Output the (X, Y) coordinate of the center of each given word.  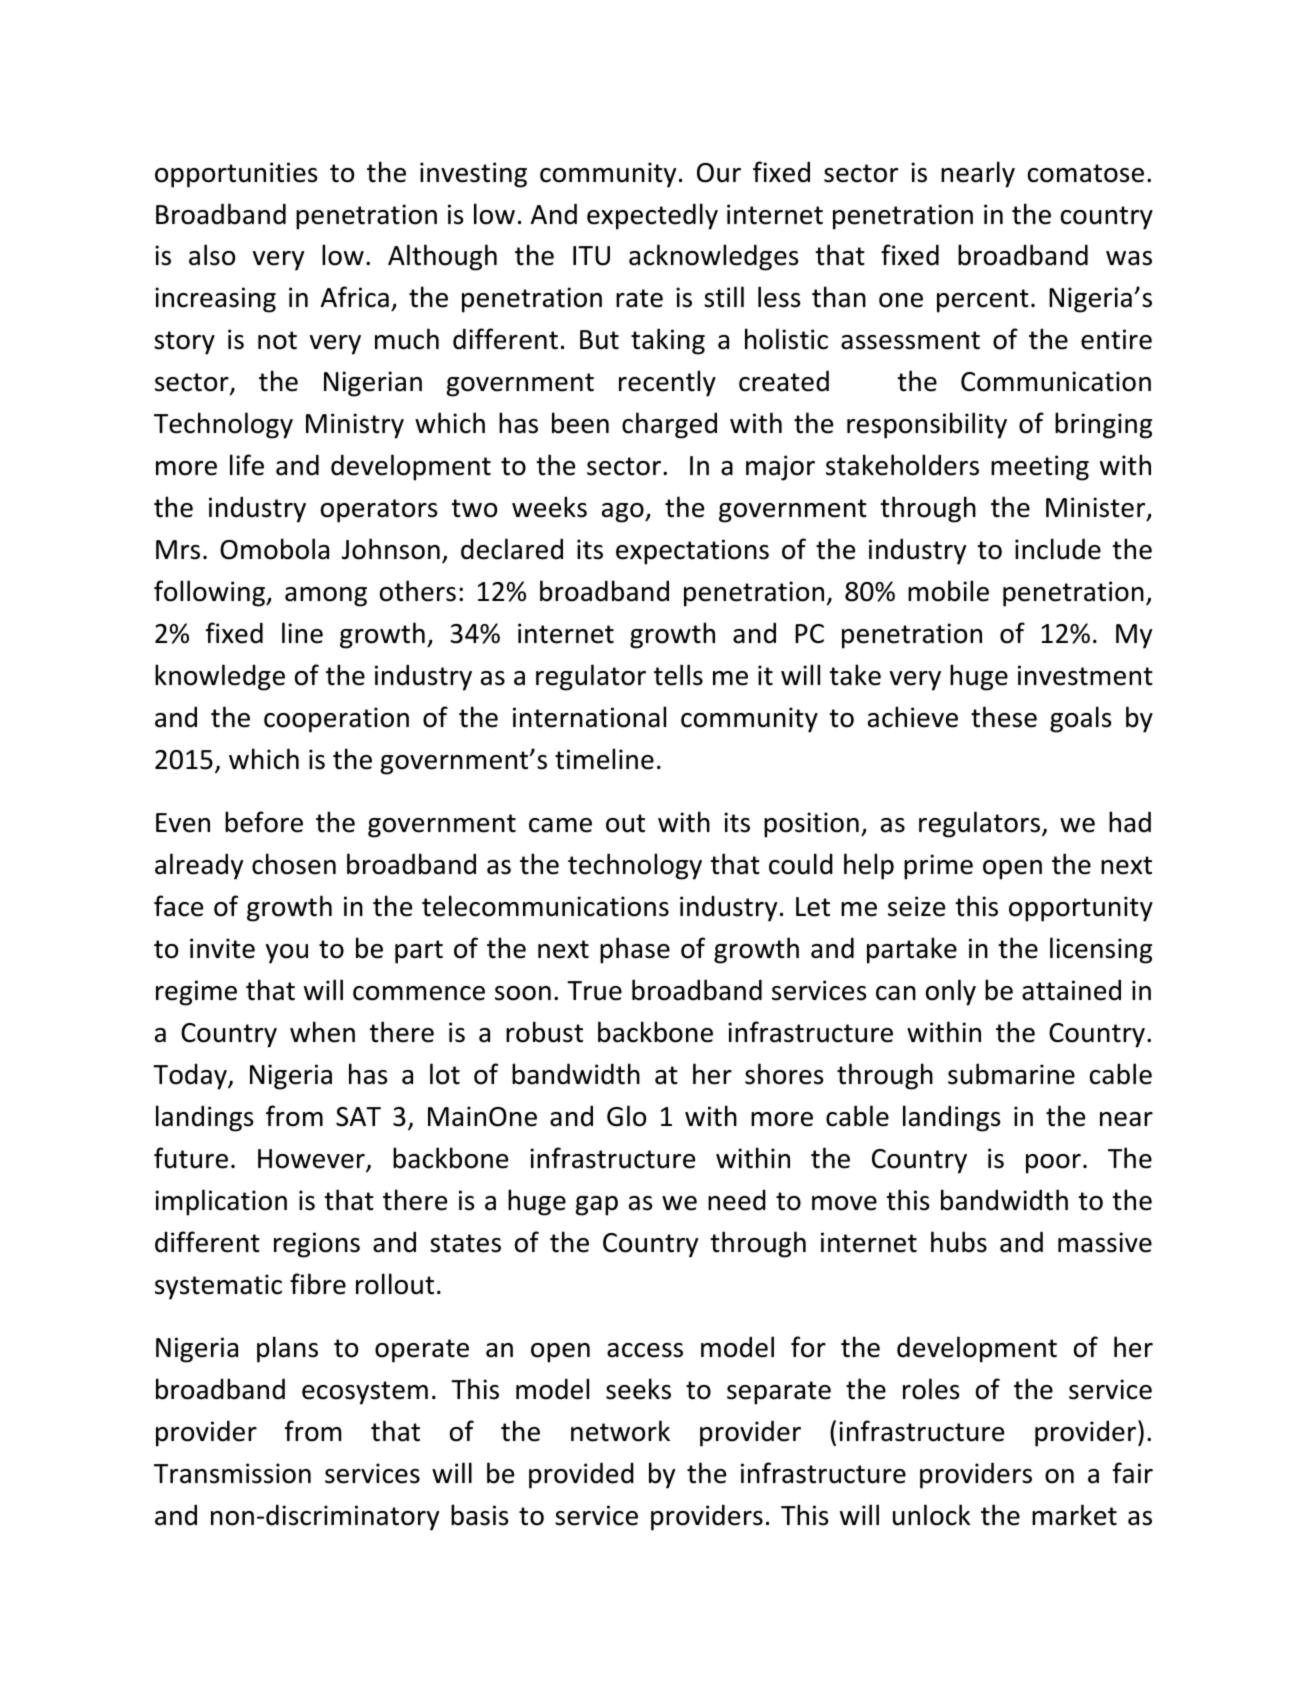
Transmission (232, 1473)
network (620, 1431)
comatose (1086, 173)
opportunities (236, 175)
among (326, 597)
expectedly (652, 216)
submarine (1011, 1074)
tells (678, 675)
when (322, 1032)
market (1074, 1515)
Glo (626, 1116)
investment (1085, 675)
